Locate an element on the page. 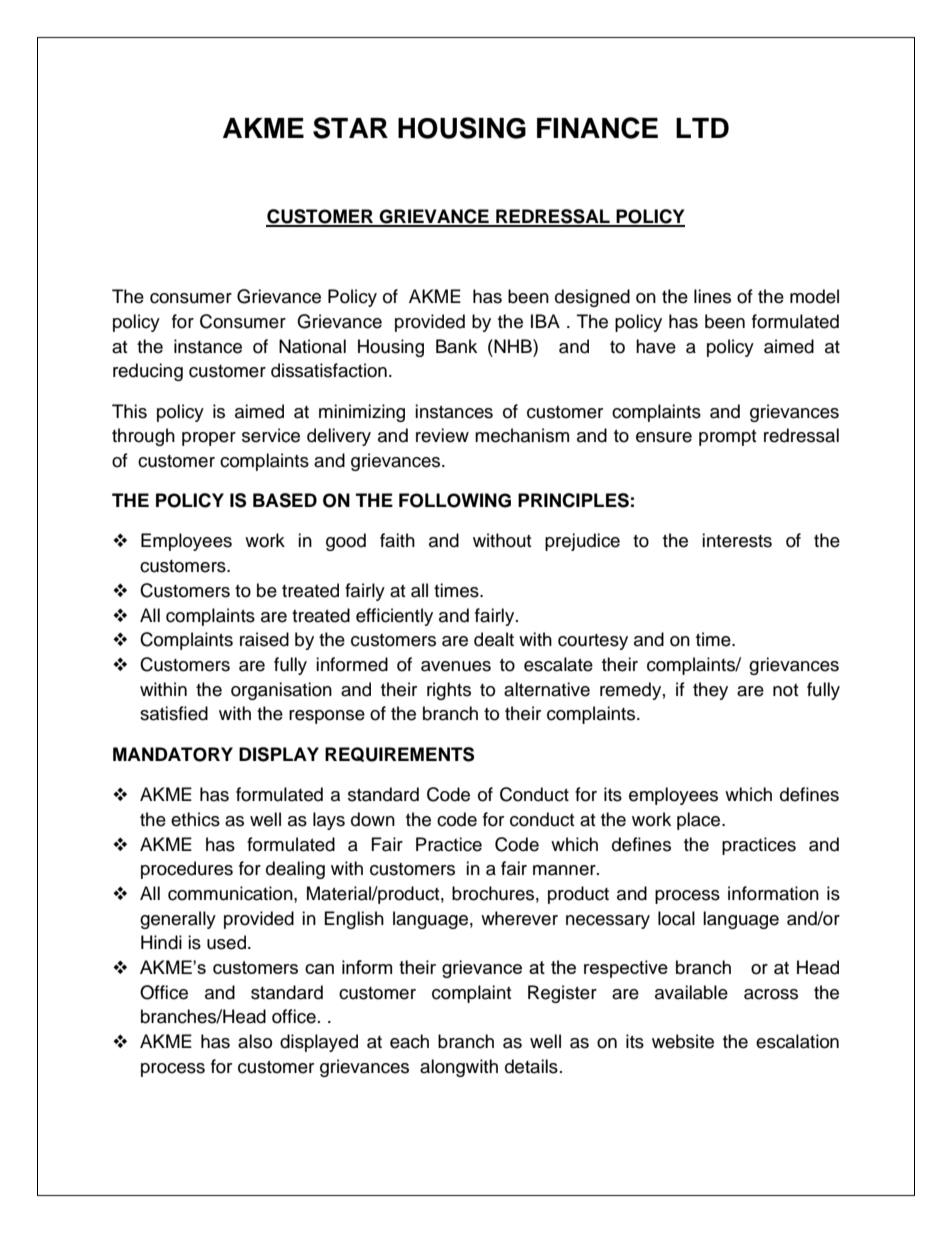 The height and width of the document is (1233, 952). each is located at coordinates (409, 1041).
